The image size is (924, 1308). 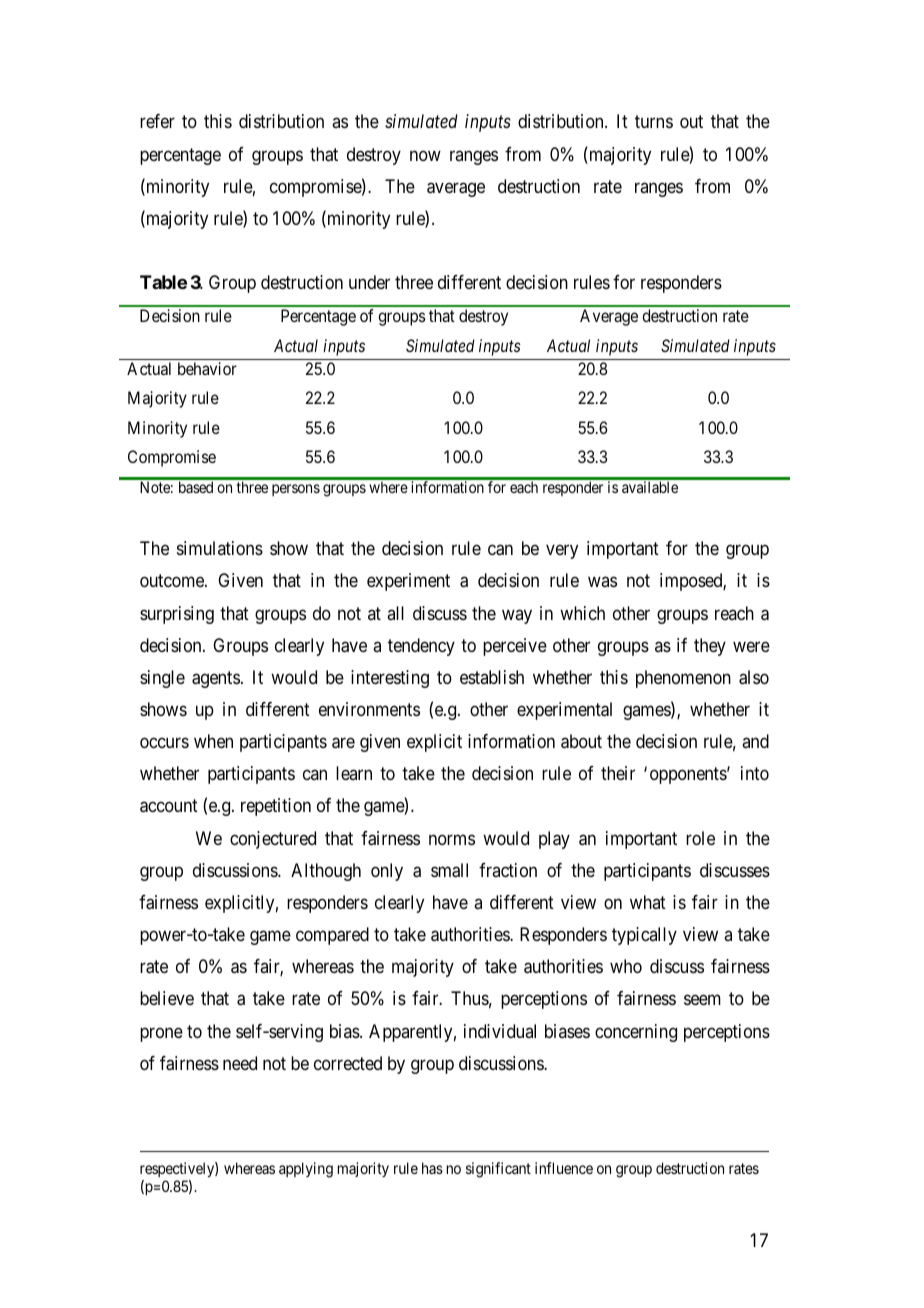 I want to click on now, so click(x=425, y=155).
